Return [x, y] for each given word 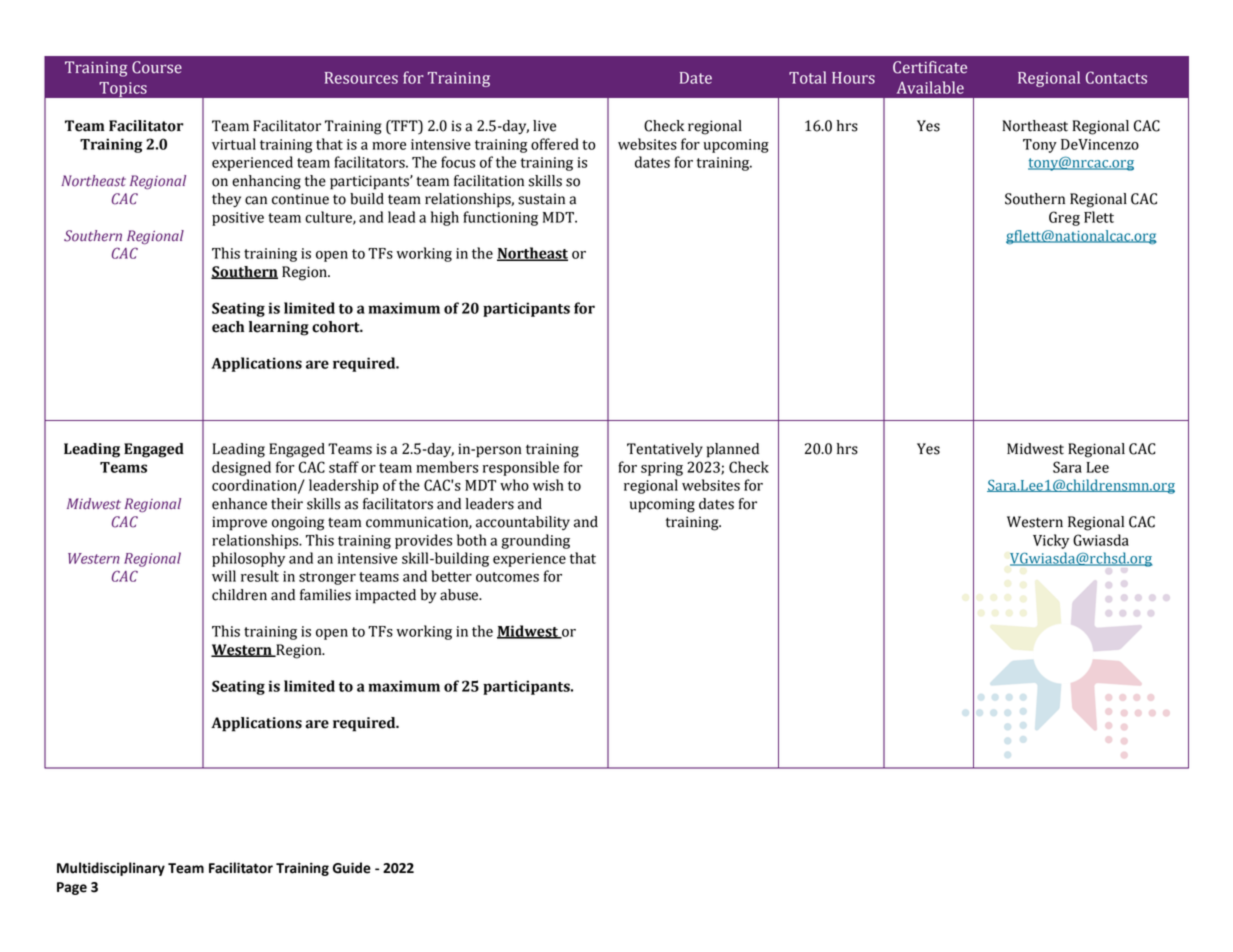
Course [157, 67]
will [224, 576]
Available [930, 87]
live [544, 126]
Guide [352, 868]
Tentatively [665, 450]
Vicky [1051, 541]
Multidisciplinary [111, 869]
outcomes [507, 577]
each [228, 327]
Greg [1064, 218]
